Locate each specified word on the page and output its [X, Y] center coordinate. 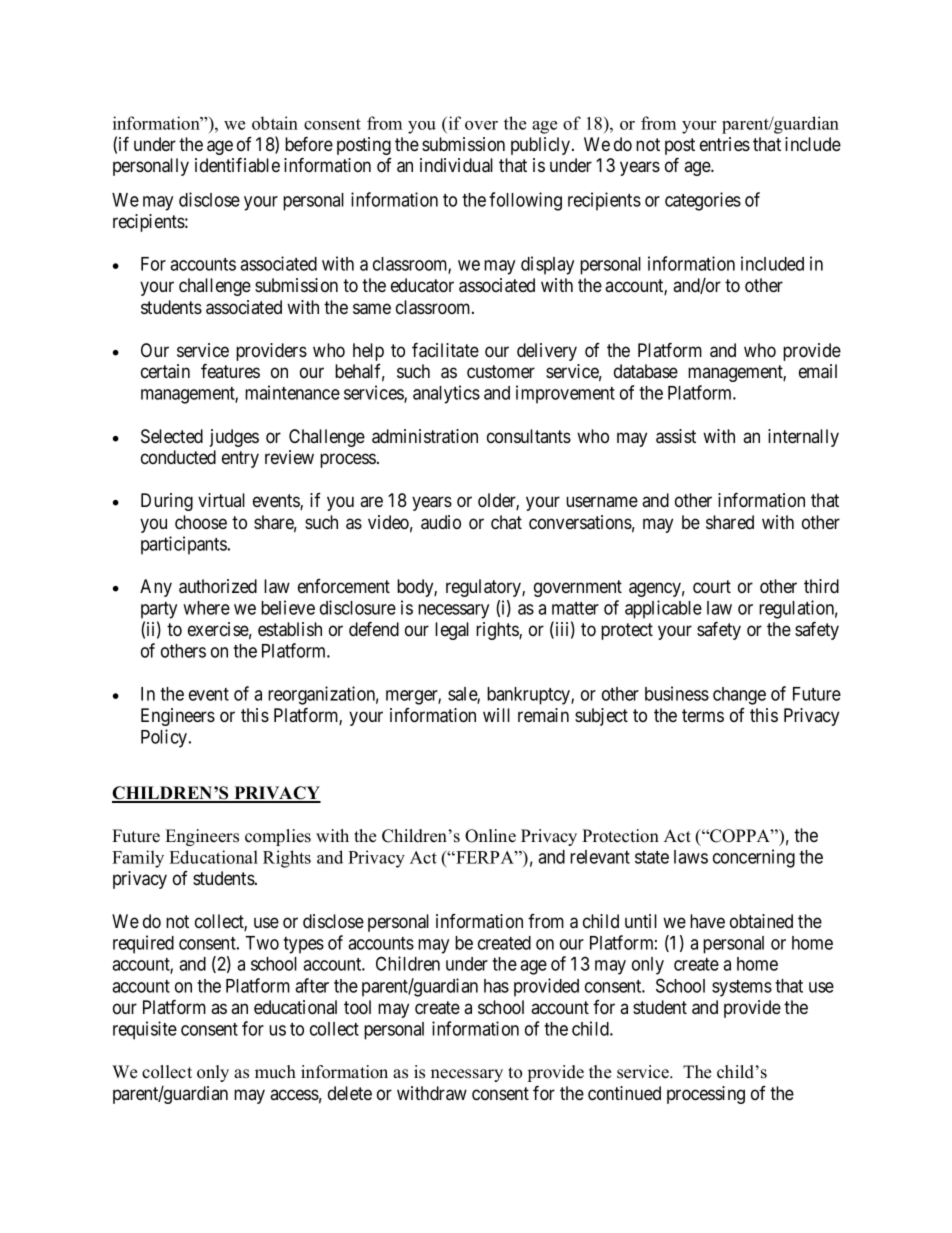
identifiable [237, 164]
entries [725, 144]
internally [803, 438]
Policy [165, 738]
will [496, 715]
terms [703, 715]
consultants [529, 436]
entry [240, 459]
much [275, 1072]
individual [456, 165]
